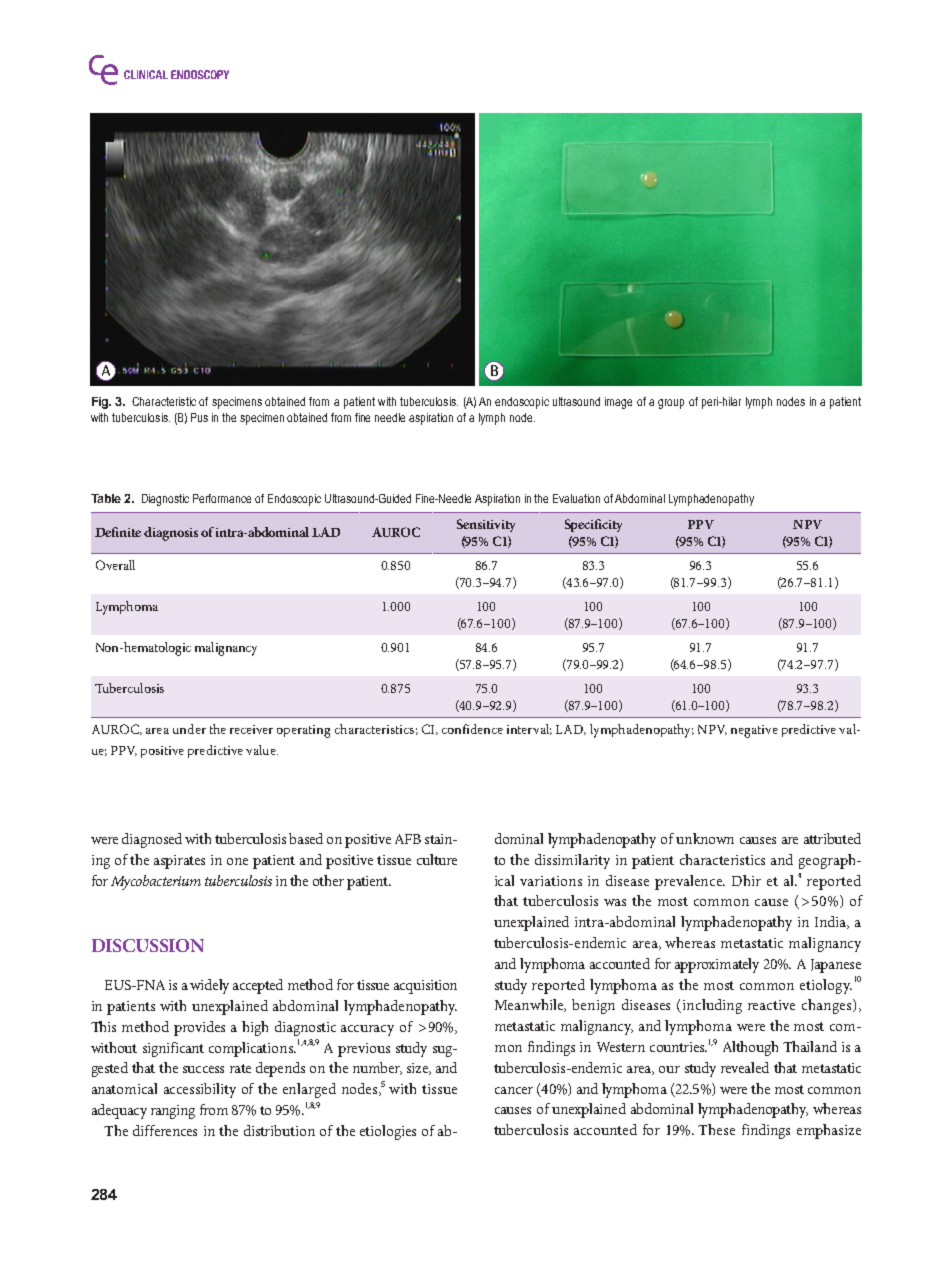 The width and height of the image is (952, 1270). Describe the element at coordinates (472, 729) in the image. I see `confidence` at that location.
